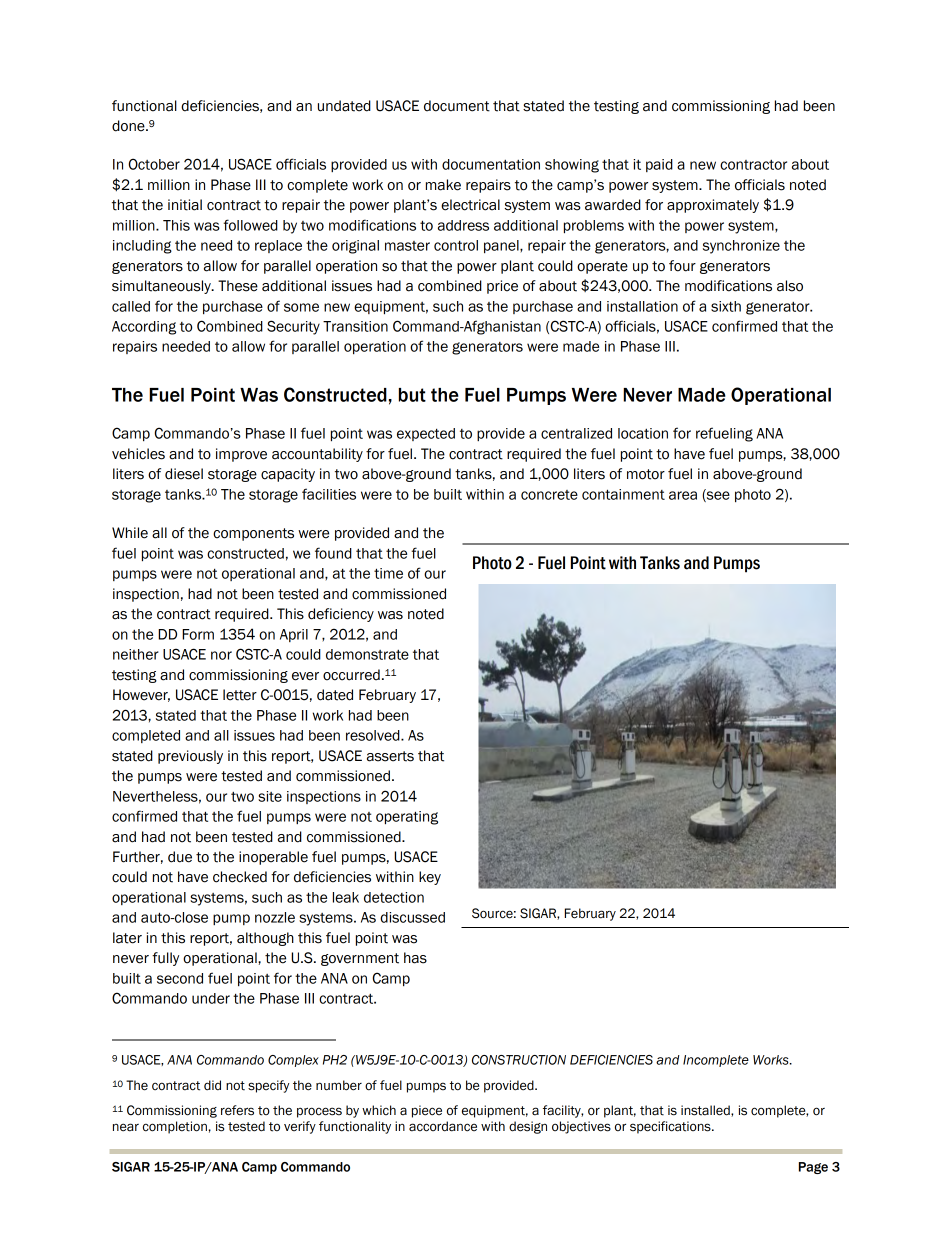  Describe the element at coordinates (713, 206) in the screenshot. I see `approximately` at that location.
